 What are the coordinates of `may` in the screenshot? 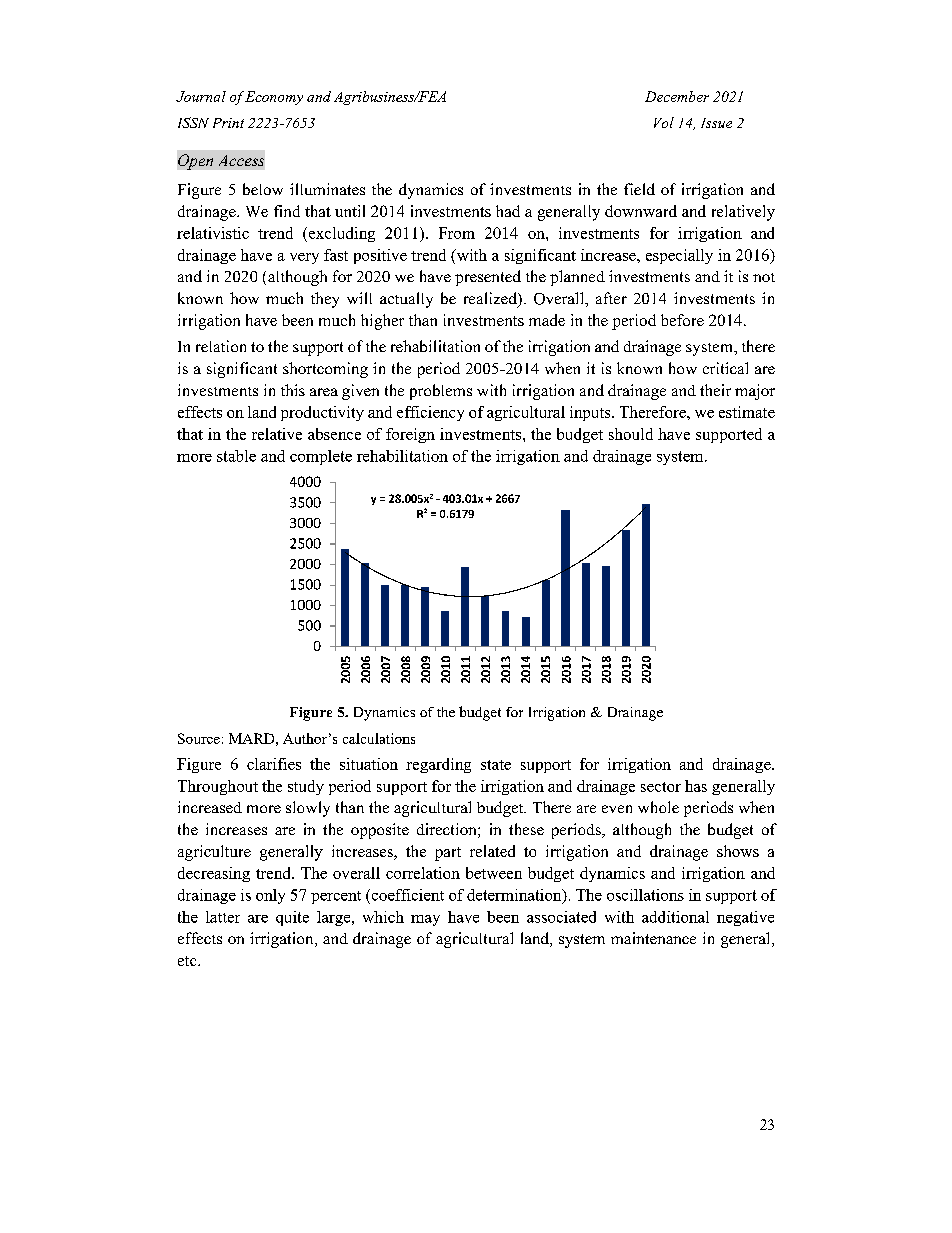 It's located at (425, 920).
